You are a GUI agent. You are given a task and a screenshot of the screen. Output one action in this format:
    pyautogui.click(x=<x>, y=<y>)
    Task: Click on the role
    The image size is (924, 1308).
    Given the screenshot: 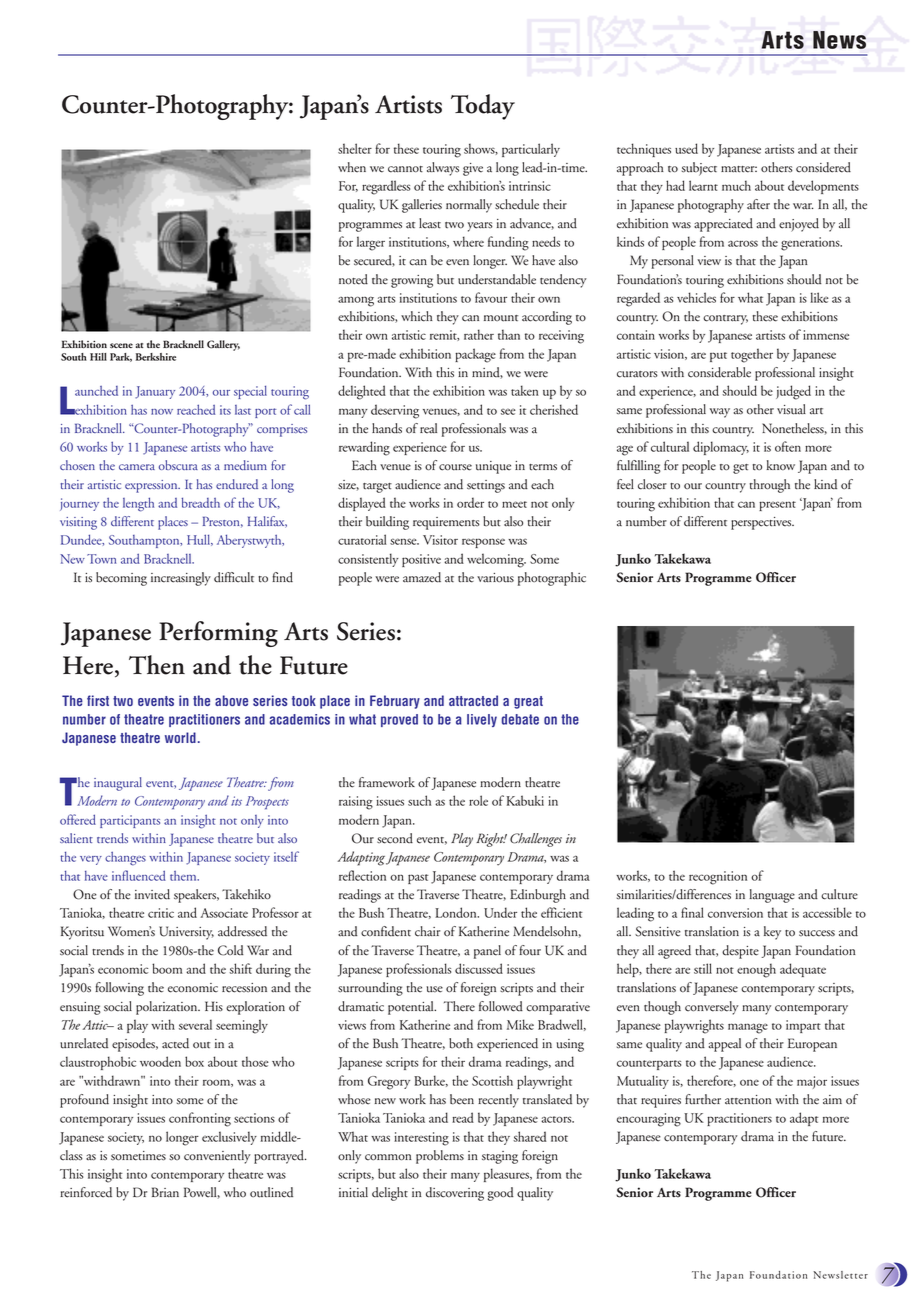 What is the action you would take?
    pyautogui.click(x=478, y=800)
